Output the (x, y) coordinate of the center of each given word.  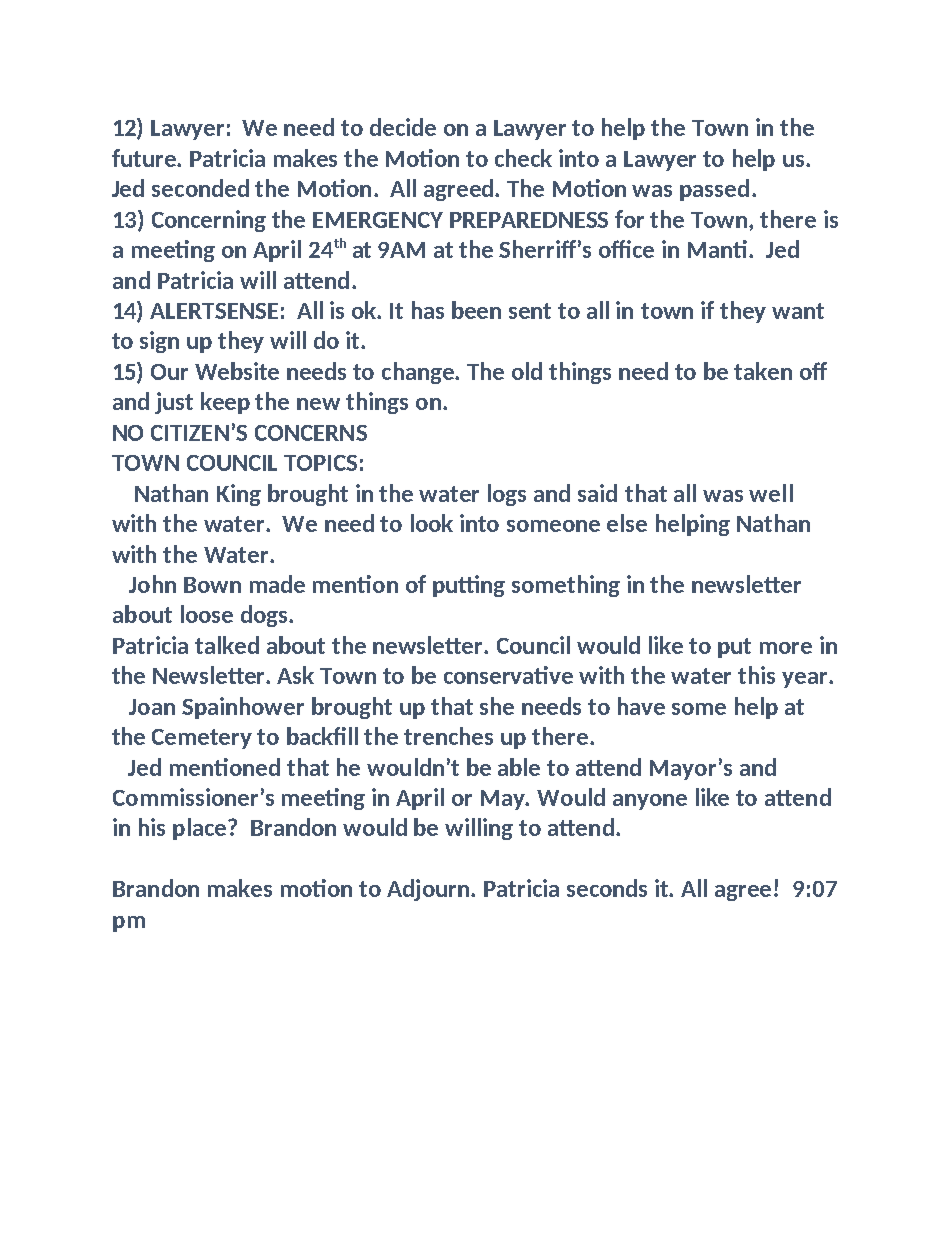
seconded (200, 188)
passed (714, 190)
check (523, 158)
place (201, 829)
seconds (607, 888)
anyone (650, 802)
